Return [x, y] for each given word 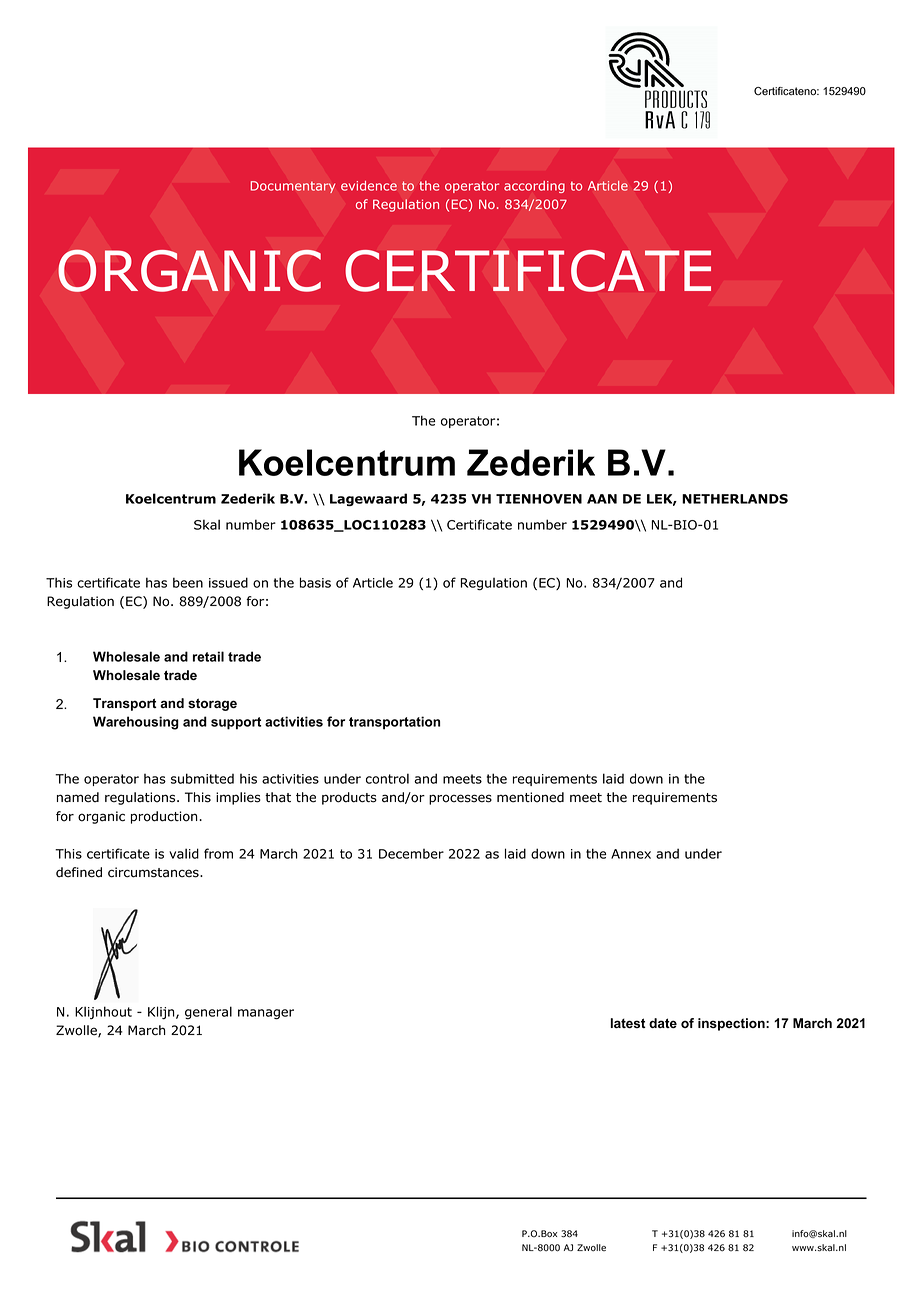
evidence [369, 186]
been [188, 582]
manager [266, 1014]
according [534, 187]
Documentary [293, 187]
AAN [602, 499]
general [208, 1012]
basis [315, 582]
